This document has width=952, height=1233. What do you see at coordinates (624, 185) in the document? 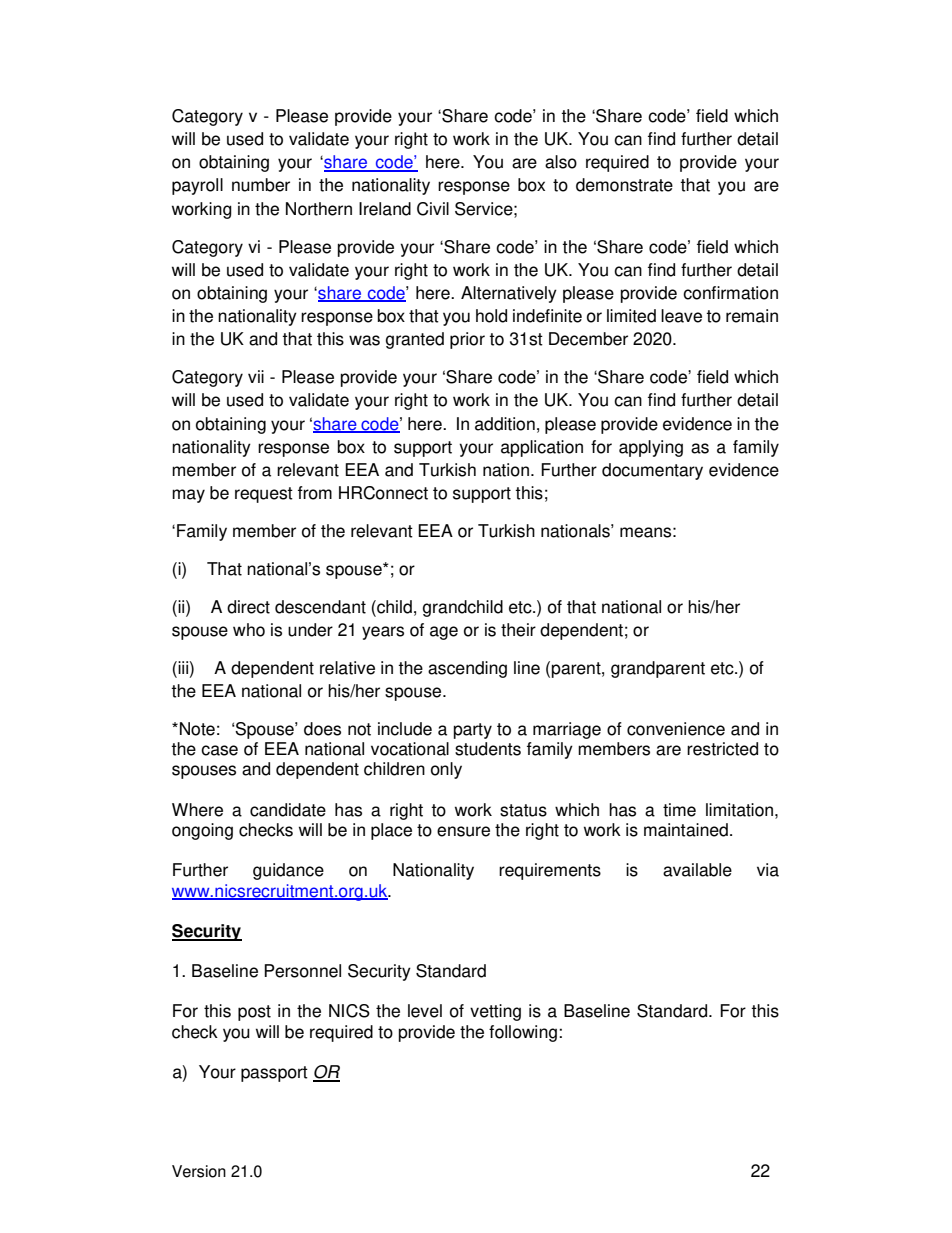
I see `demonstrate` at bounding box center [624, 185].
